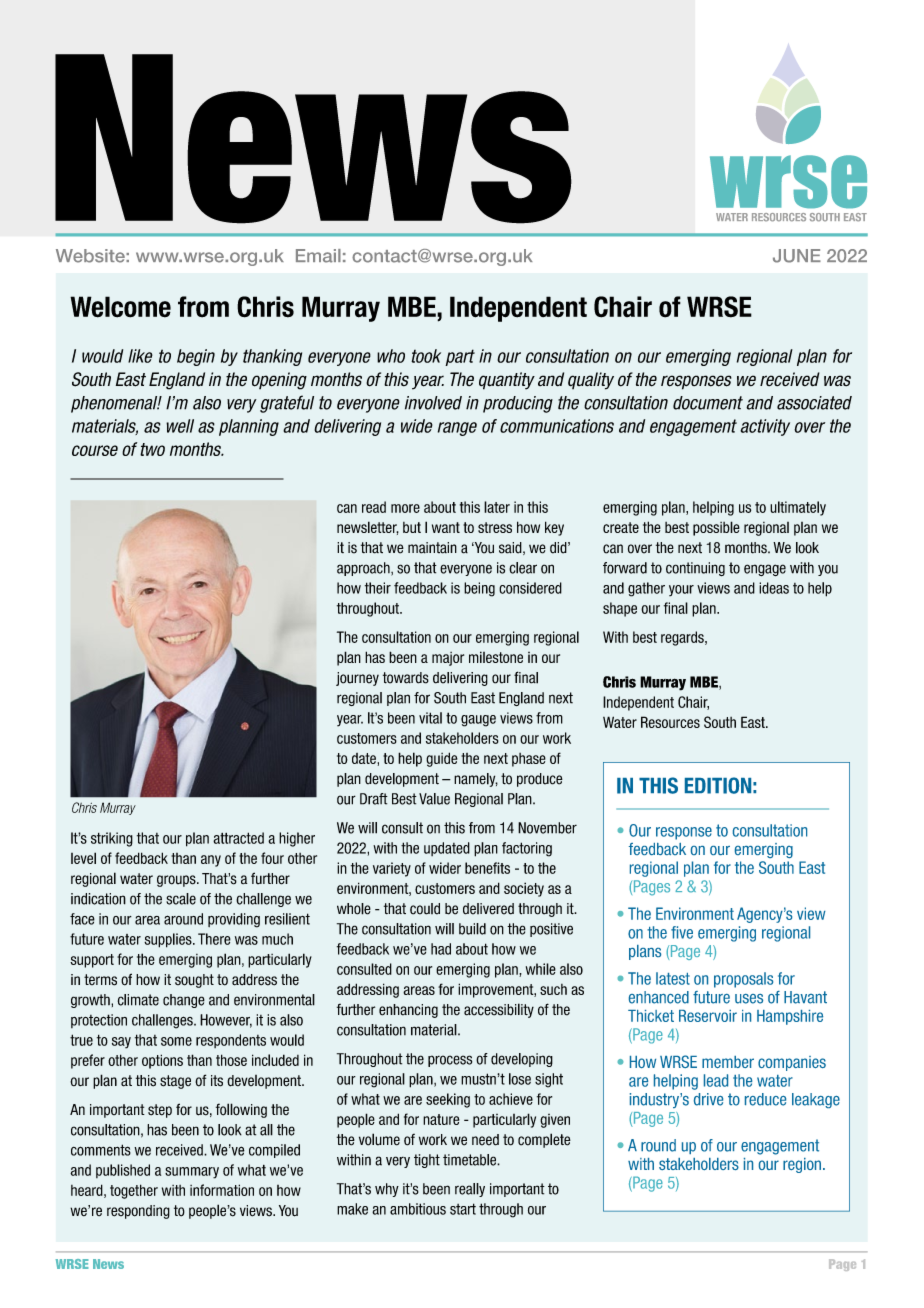 The width and height of the image is (924, 1308). Describe the element at coordinates (743, 980) in the image. I see `proposals` at that location.
